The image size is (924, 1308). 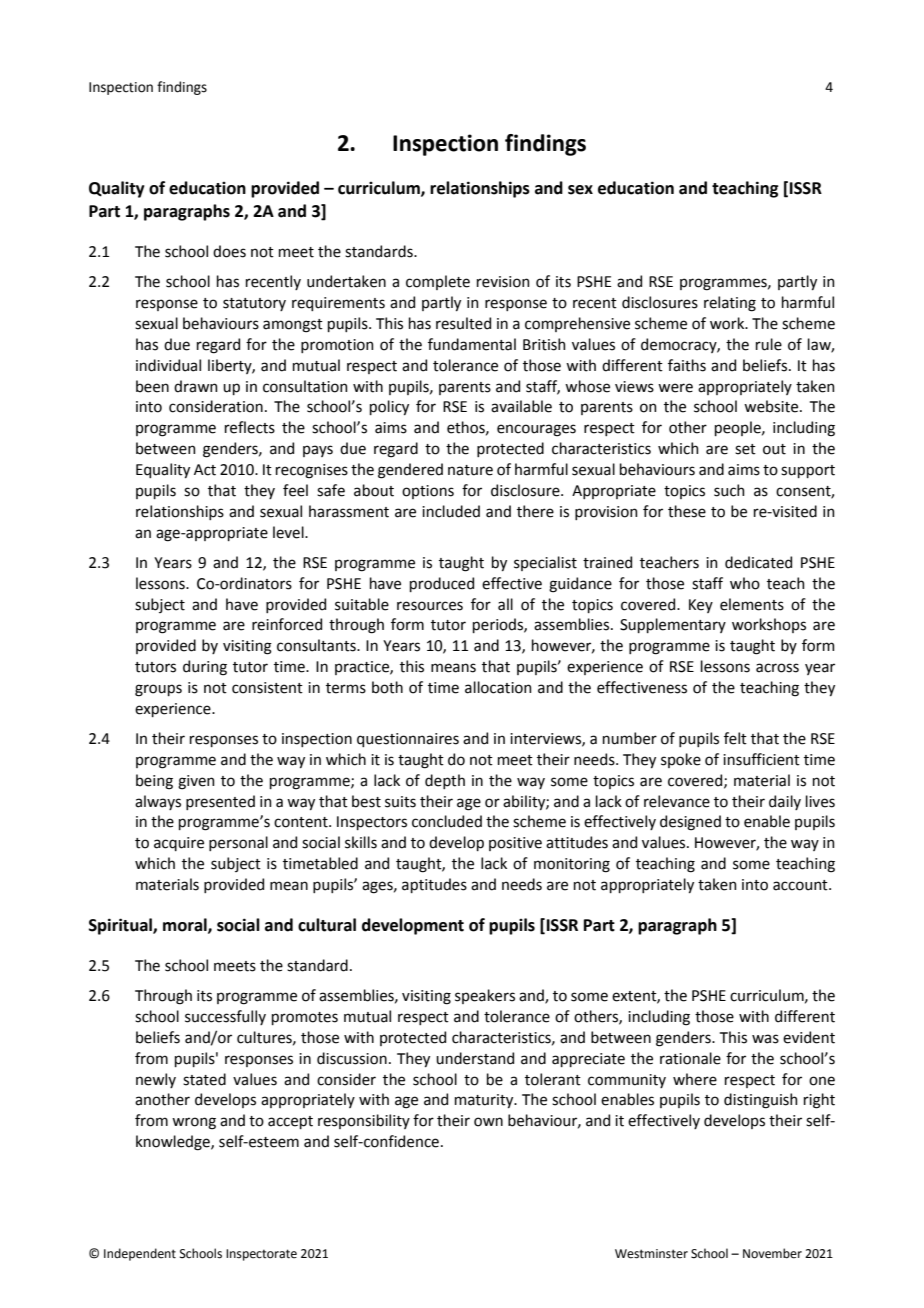 I want to click on aptitudes, so click(x=434, y=885).
